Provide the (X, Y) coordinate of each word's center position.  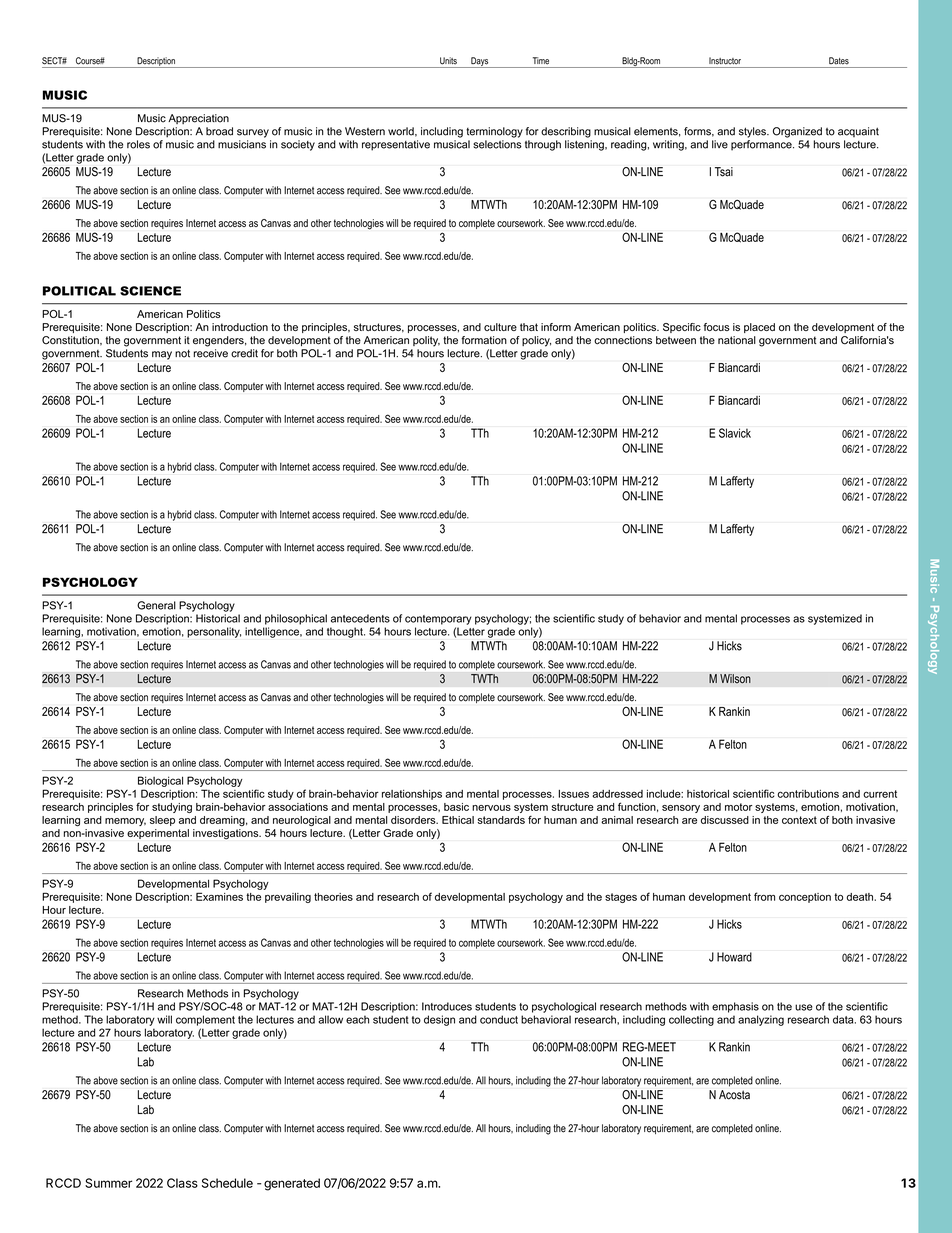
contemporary (438, 620)
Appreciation (198, 119)
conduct (499, 1019)
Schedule (227, 1183)
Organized (797, 132)
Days (480, 62)
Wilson (735, 679)
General (156, 605)
